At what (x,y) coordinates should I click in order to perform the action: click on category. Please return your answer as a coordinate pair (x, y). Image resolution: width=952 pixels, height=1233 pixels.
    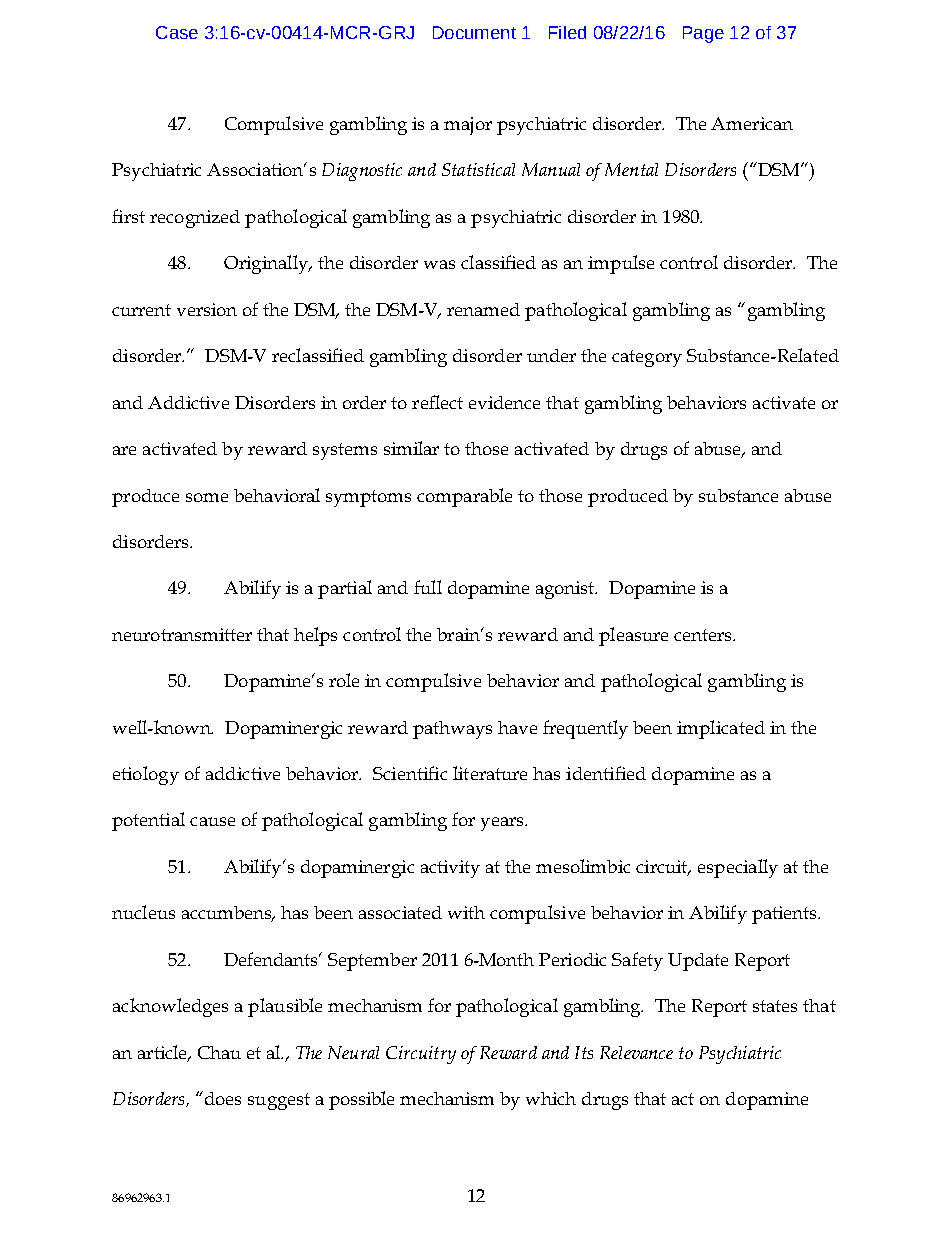
    Looking at the image, I should click on (647, 358).
